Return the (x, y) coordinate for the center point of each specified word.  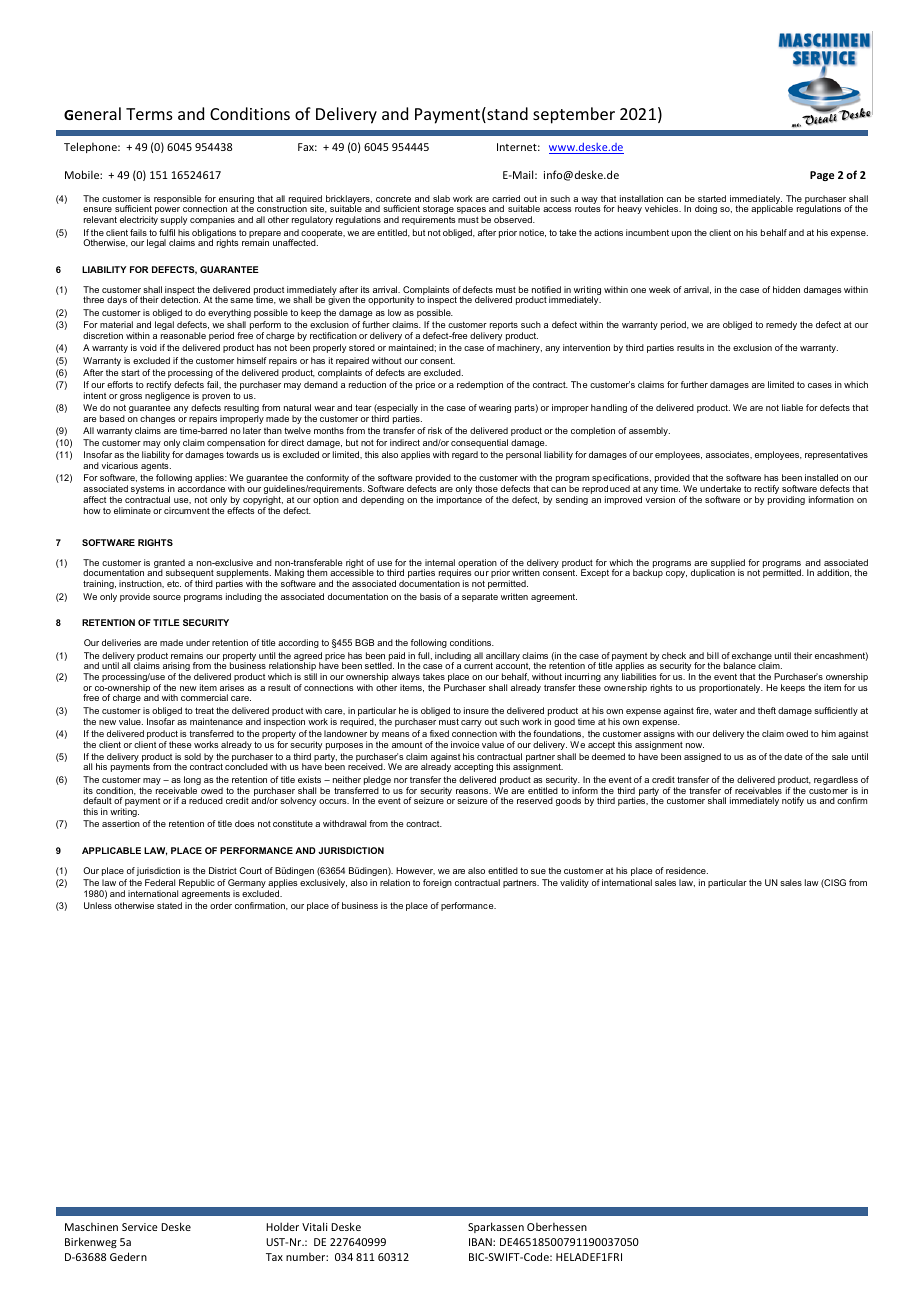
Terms (149, 114)
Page (822, 176)
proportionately (731, 688)
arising (176, 668)
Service (140, 1227)
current (478, 665)
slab (441, 198)
